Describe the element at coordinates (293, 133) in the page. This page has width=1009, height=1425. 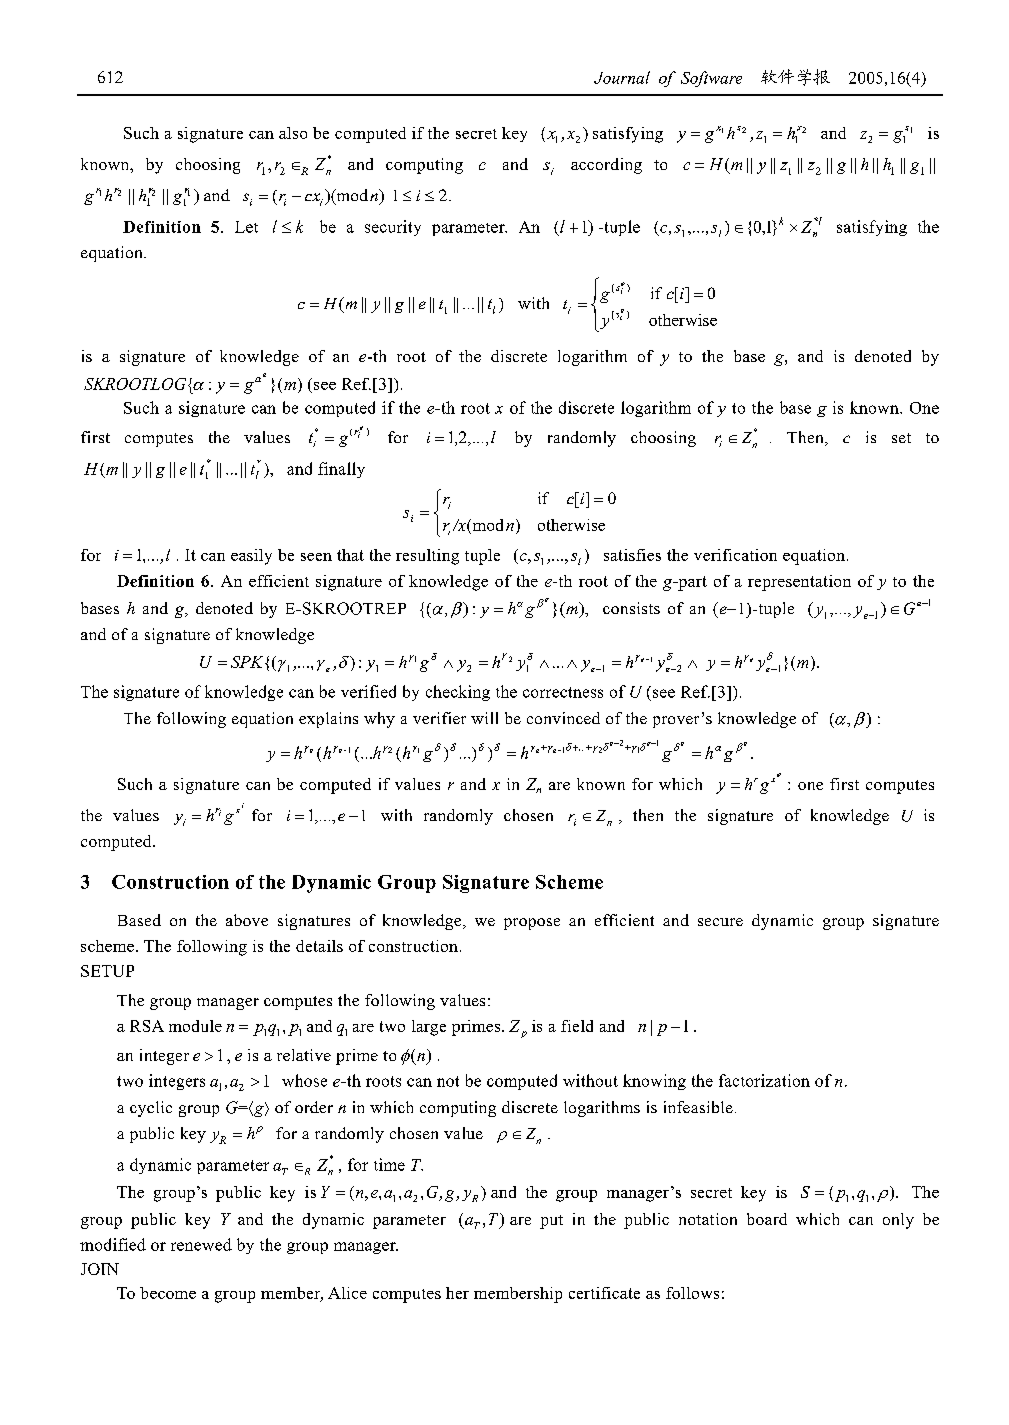
I see `also` at that location.
